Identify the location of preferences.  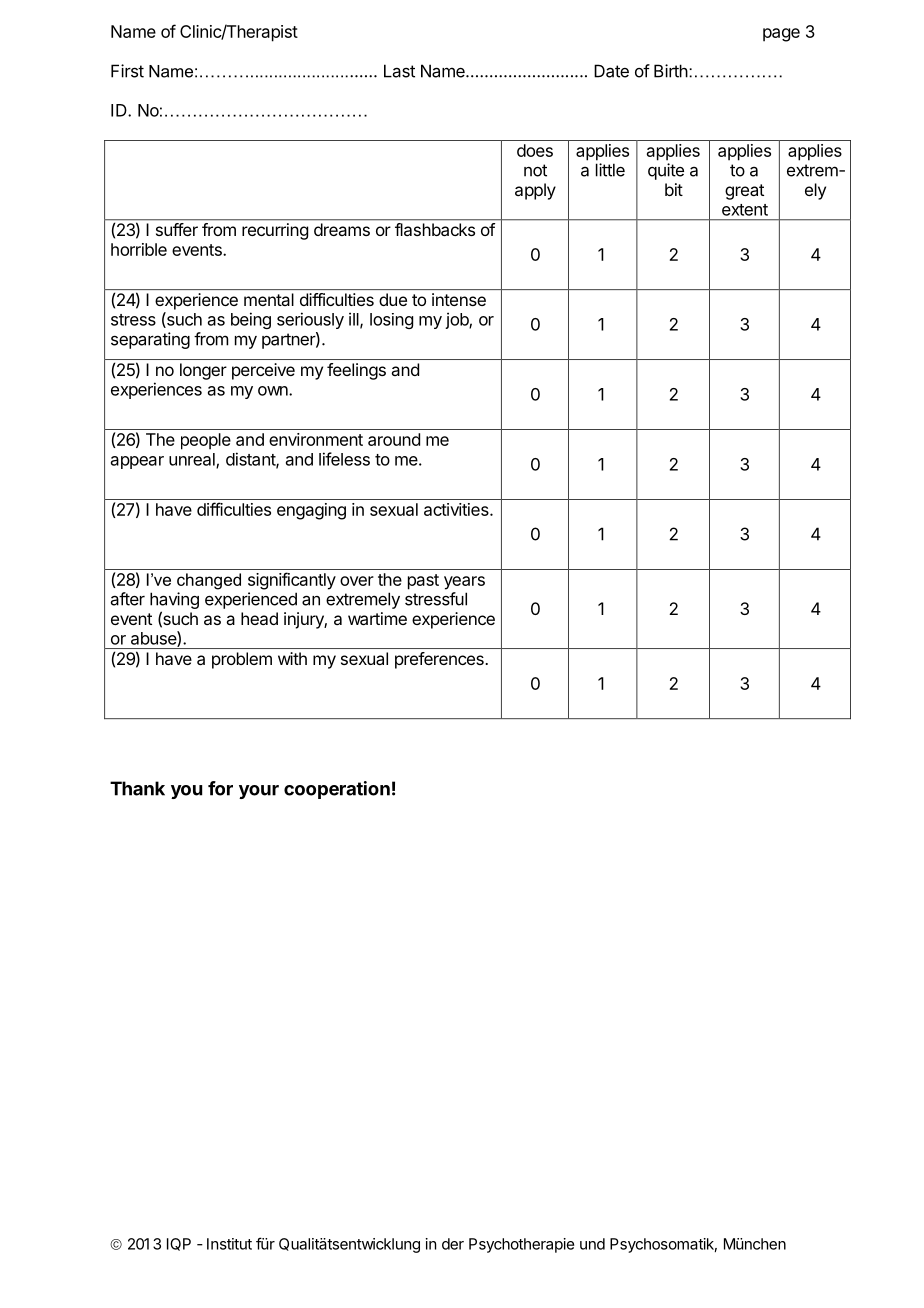
(439, 660).
